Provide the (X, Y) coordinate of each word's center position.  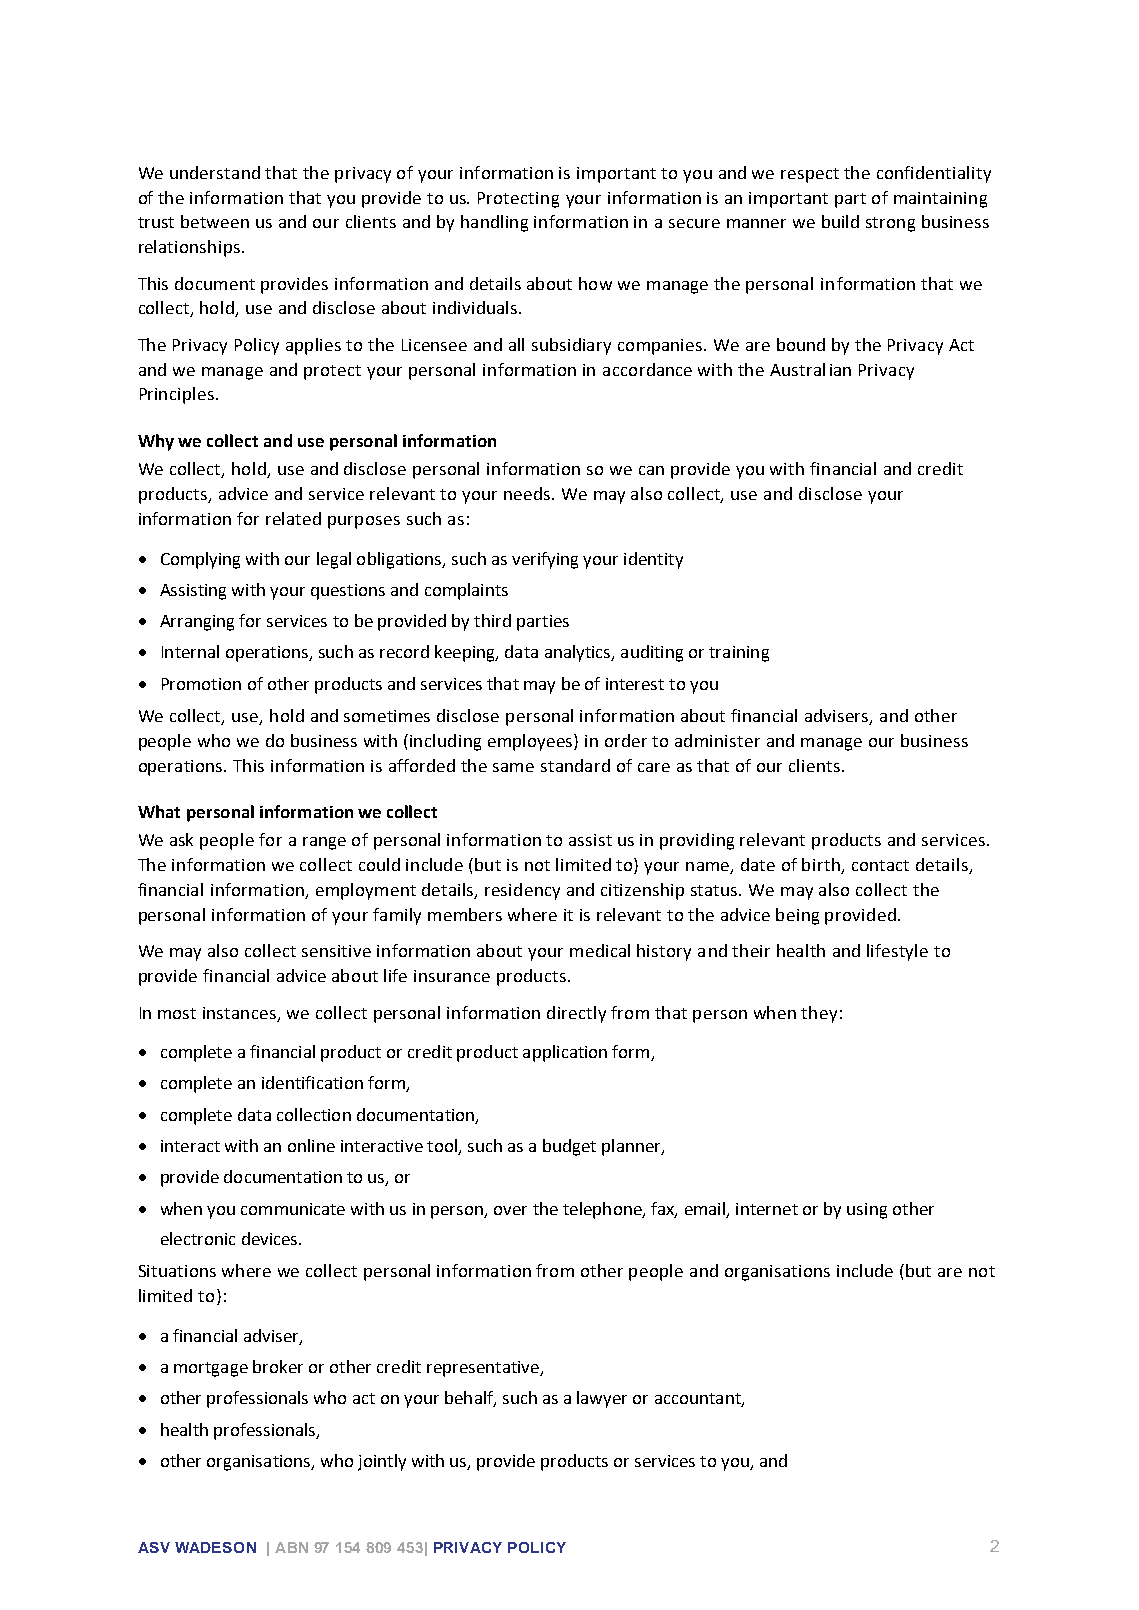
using (867, 1211)
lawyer (602, 1399)
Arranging (197, 623)
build (840, 221)
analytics (579, 653)
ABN (291, 1547)
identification (312, 1082)
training (739, 654)
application (565, 1053)
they (819, 1014)
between (215, 221)
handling (494, 223)
